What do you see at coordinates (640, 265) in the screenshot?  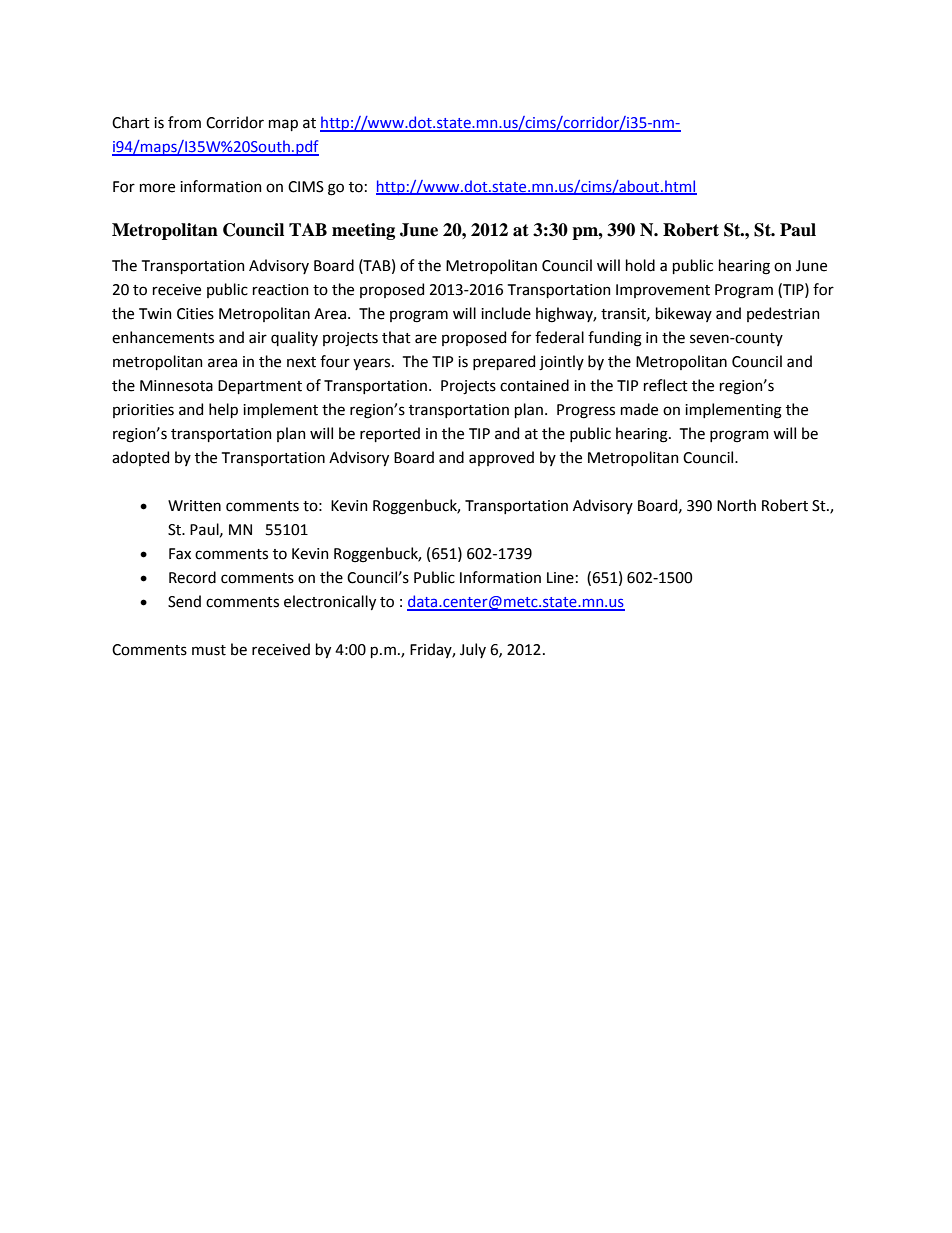 I see `hold` at bounding box center [640, 265].
